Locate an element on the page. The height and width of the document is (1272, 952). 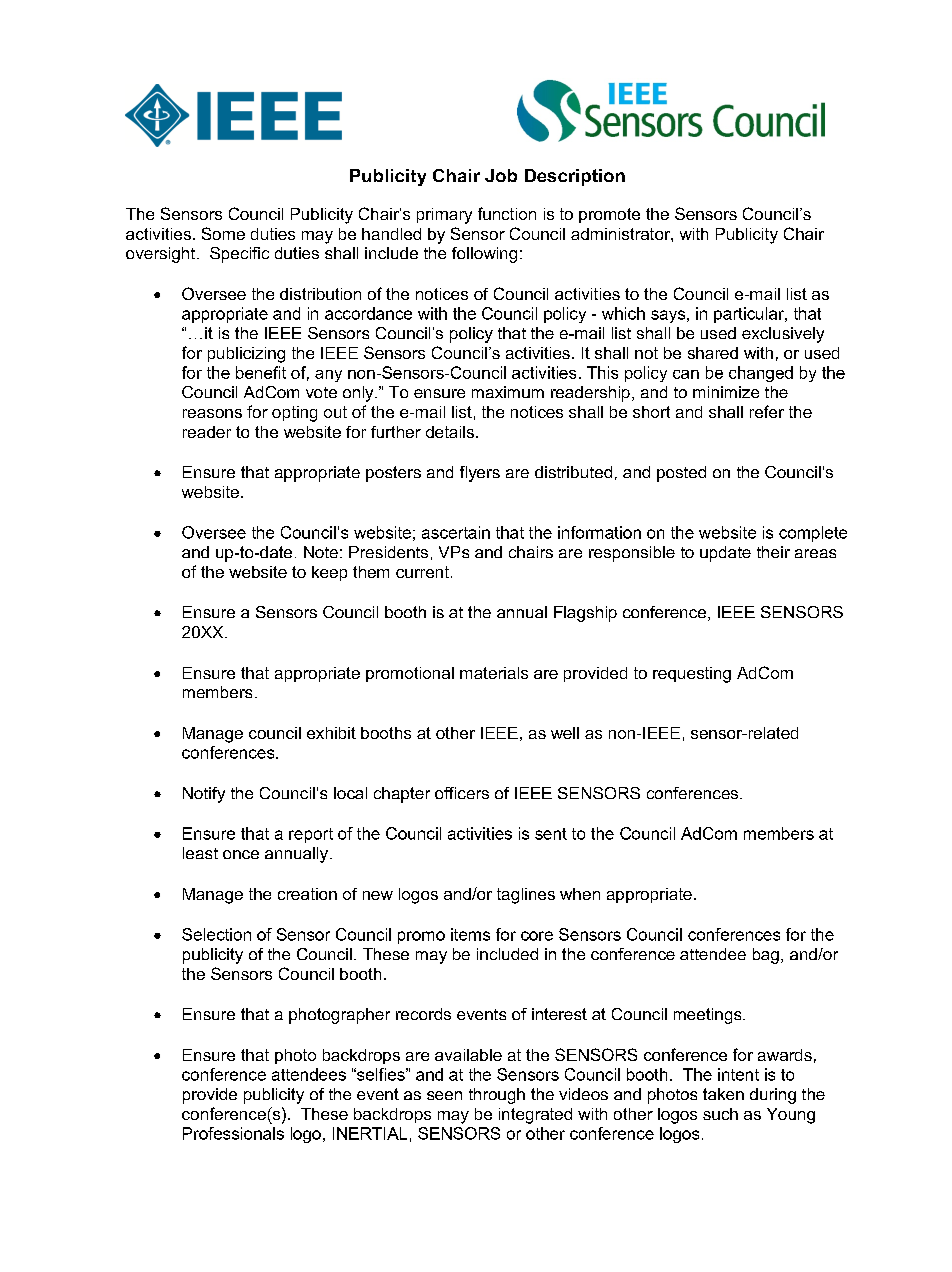
Note is located at coordinates (321, 552).
